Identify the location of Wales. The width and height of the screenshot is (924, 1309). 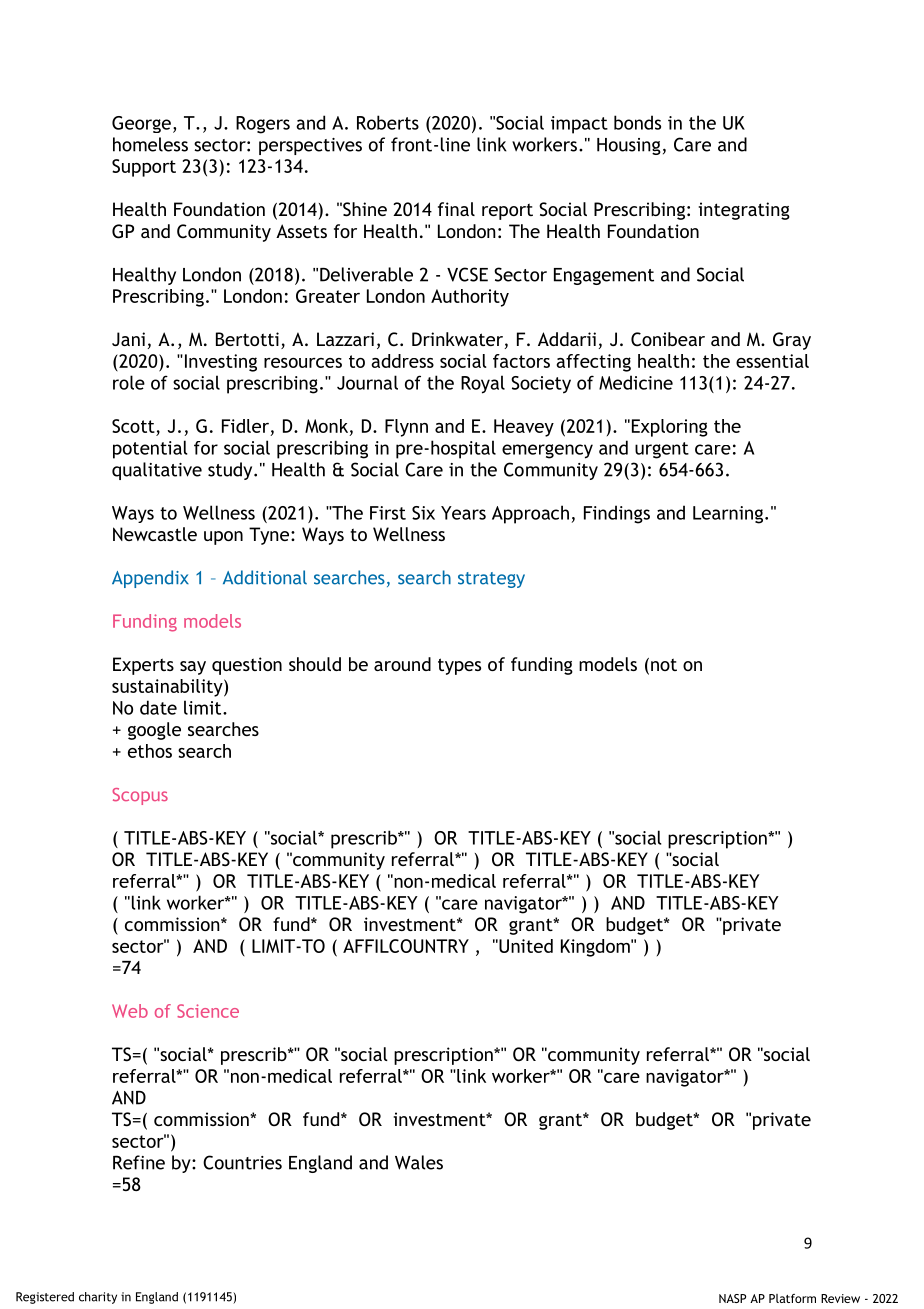
(419, 1162).
